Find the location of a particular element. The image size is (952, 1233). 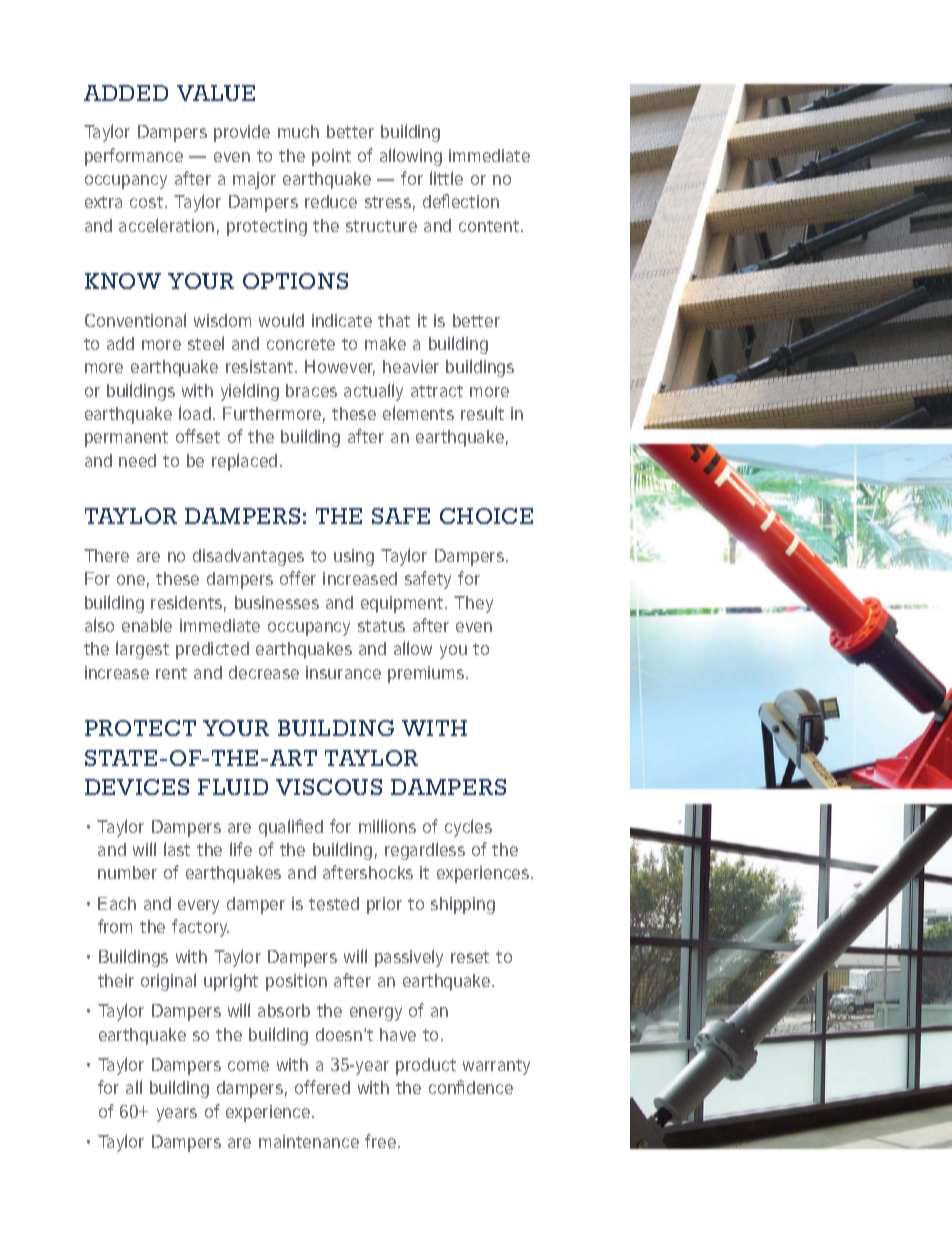

braces is located at coordinates (311, 390).
